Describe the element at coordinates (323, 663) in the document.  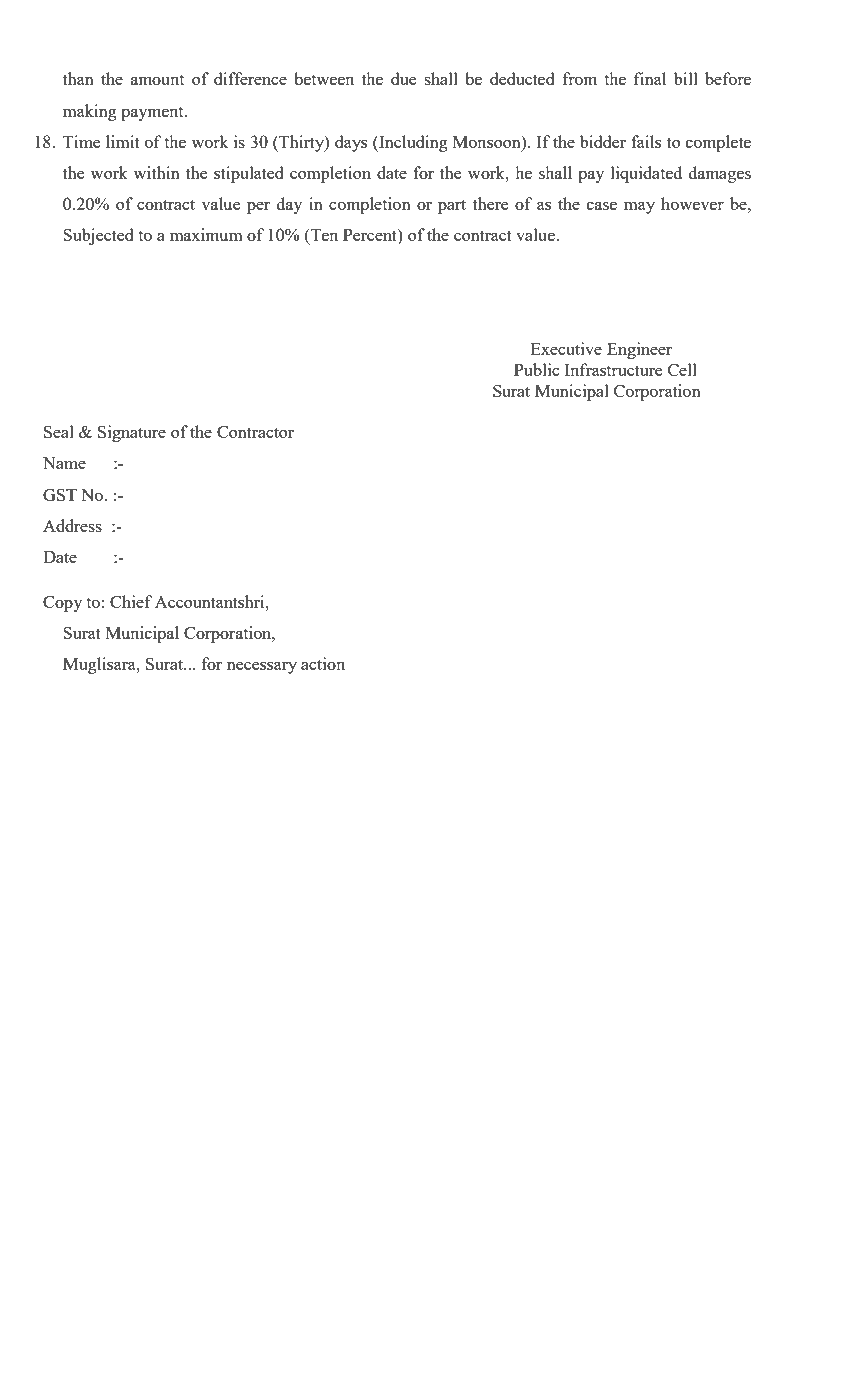
I see `action` at that location.
